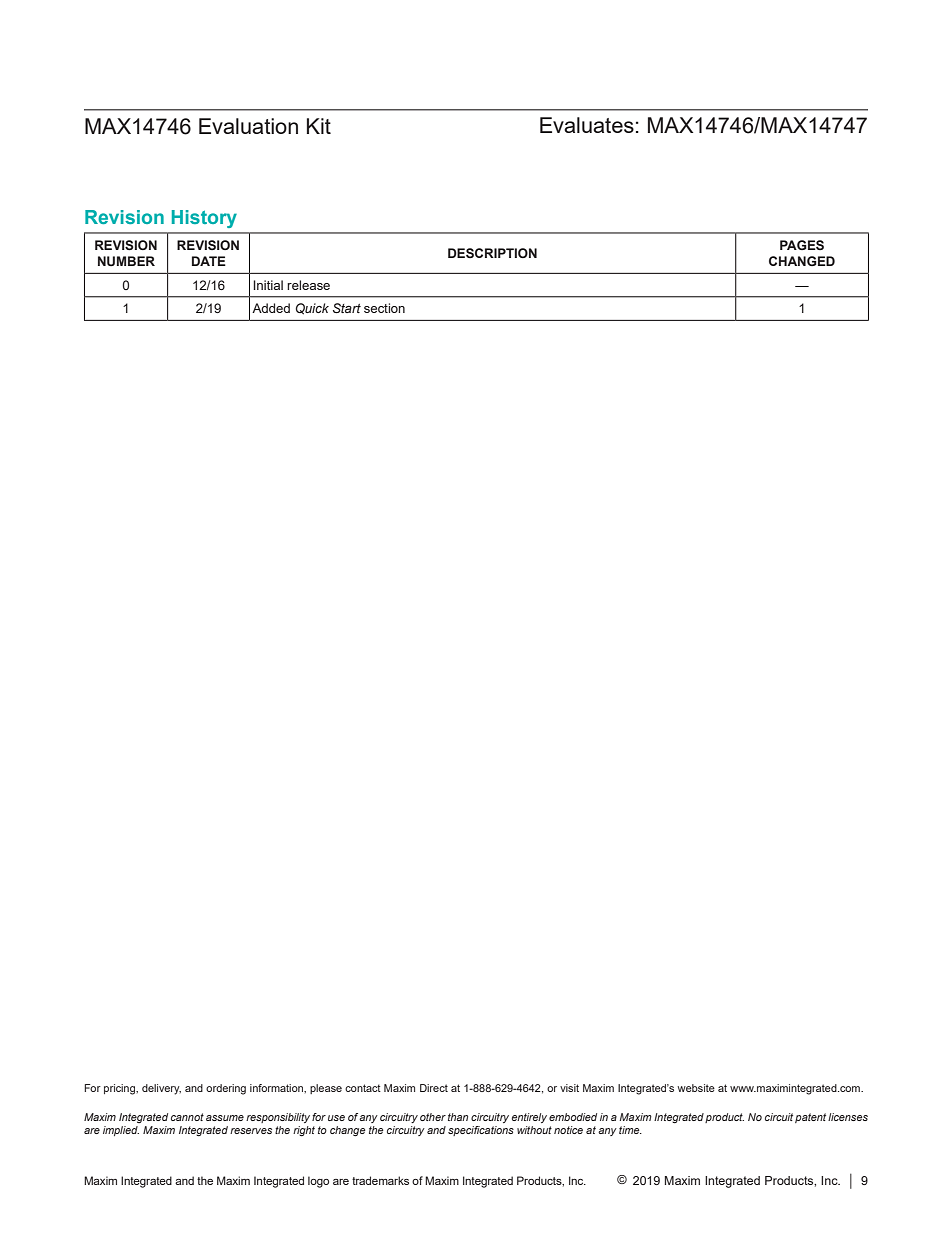  What do you see at coordinates (696, 1088) in the document?
I see `website` at bounding box center [696, 1088].
